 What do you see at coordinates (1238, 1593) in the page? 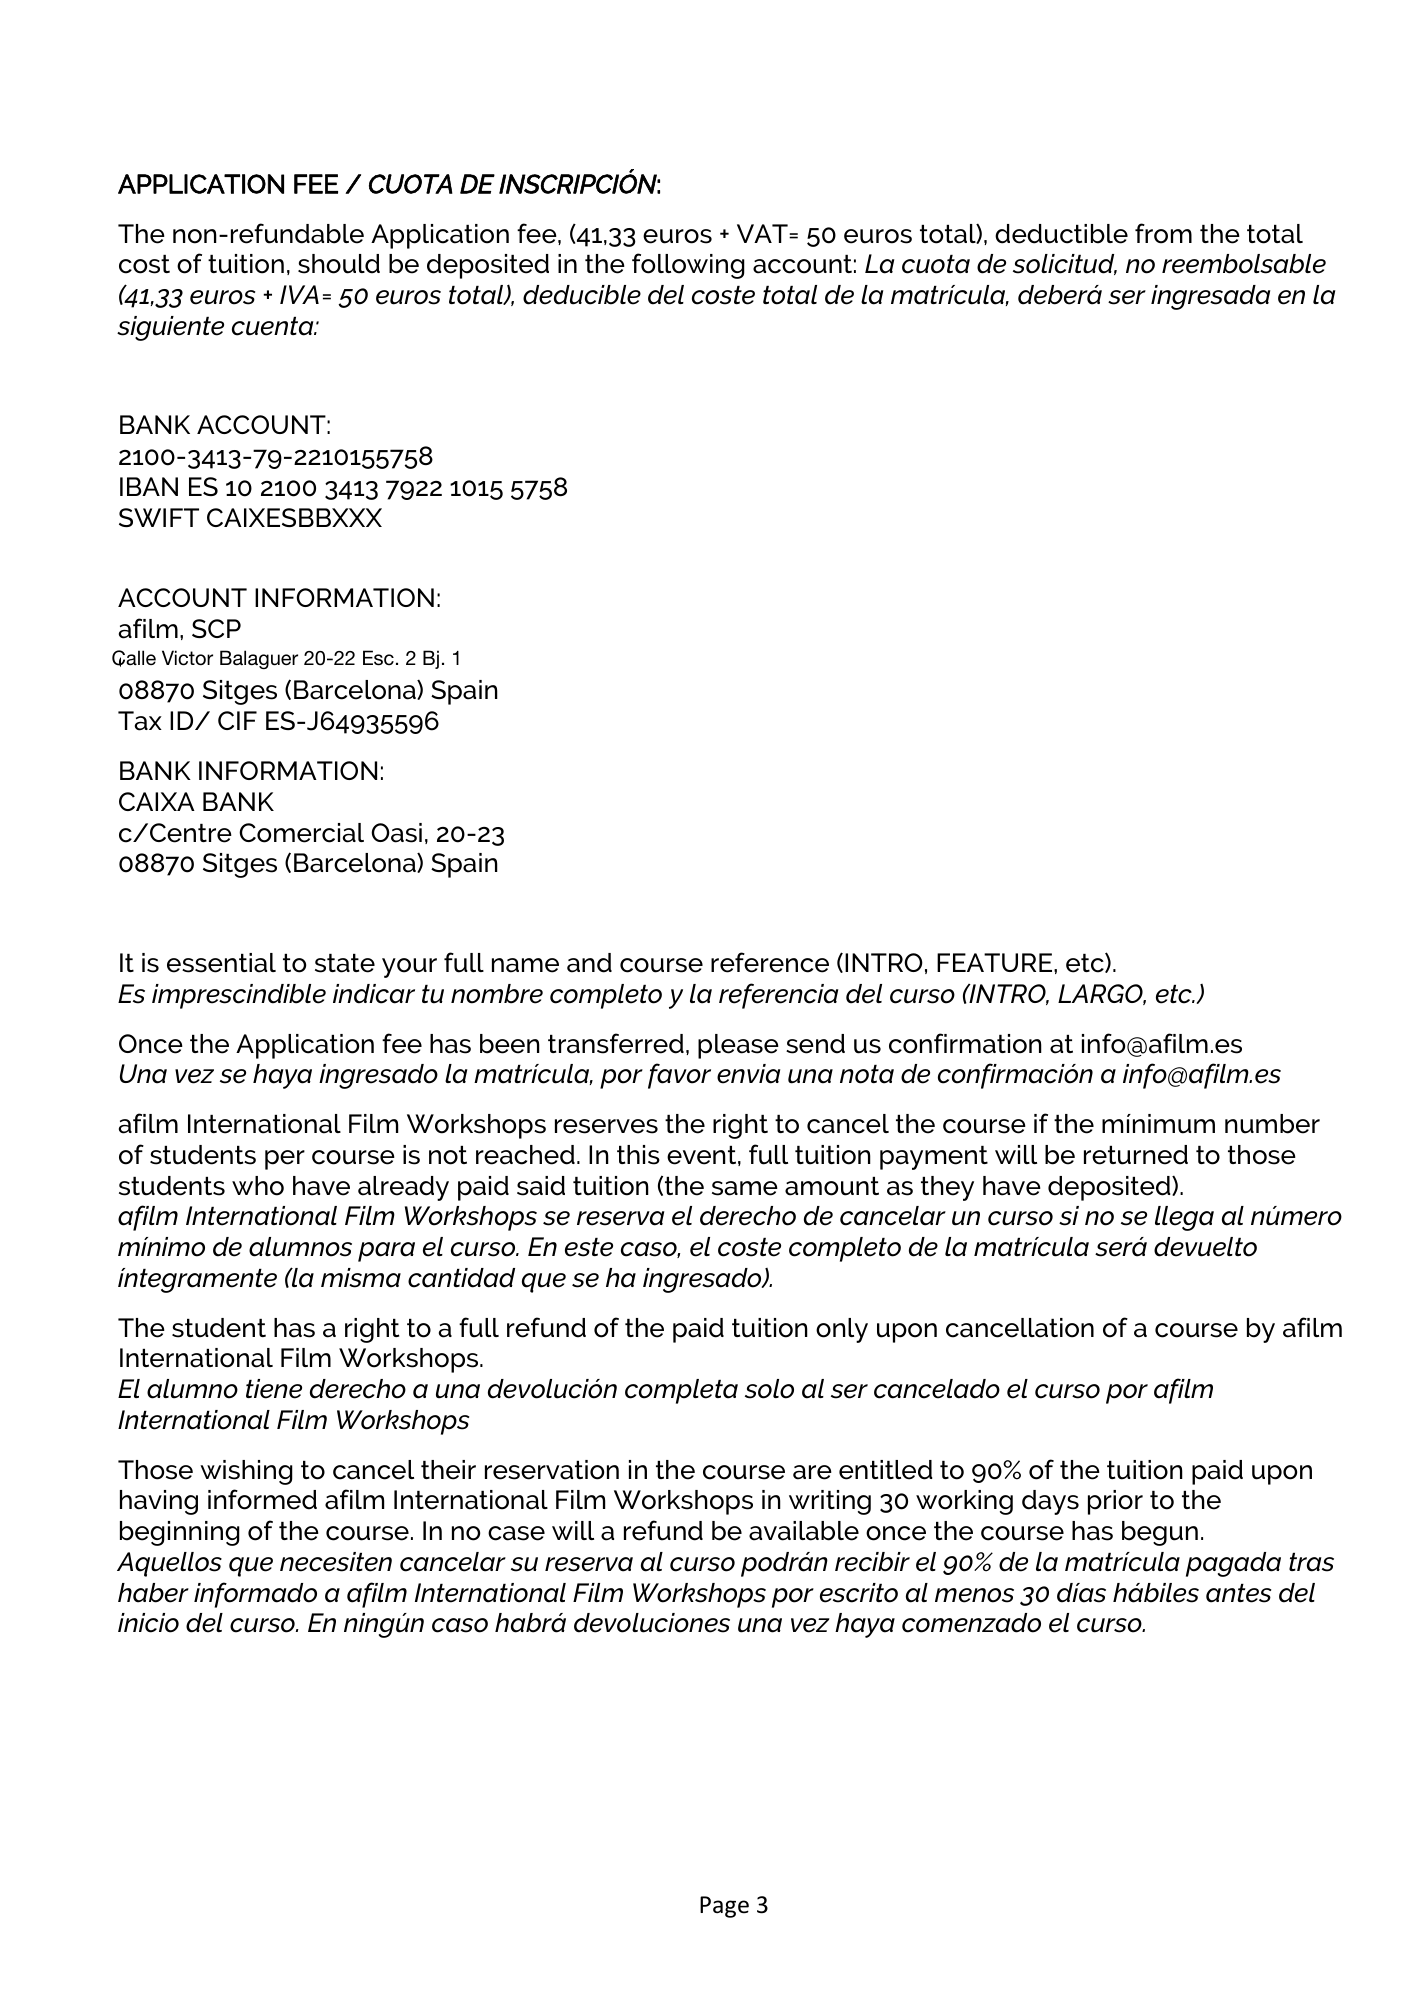
I see `antes` at bounding box center [1238, 1593].
